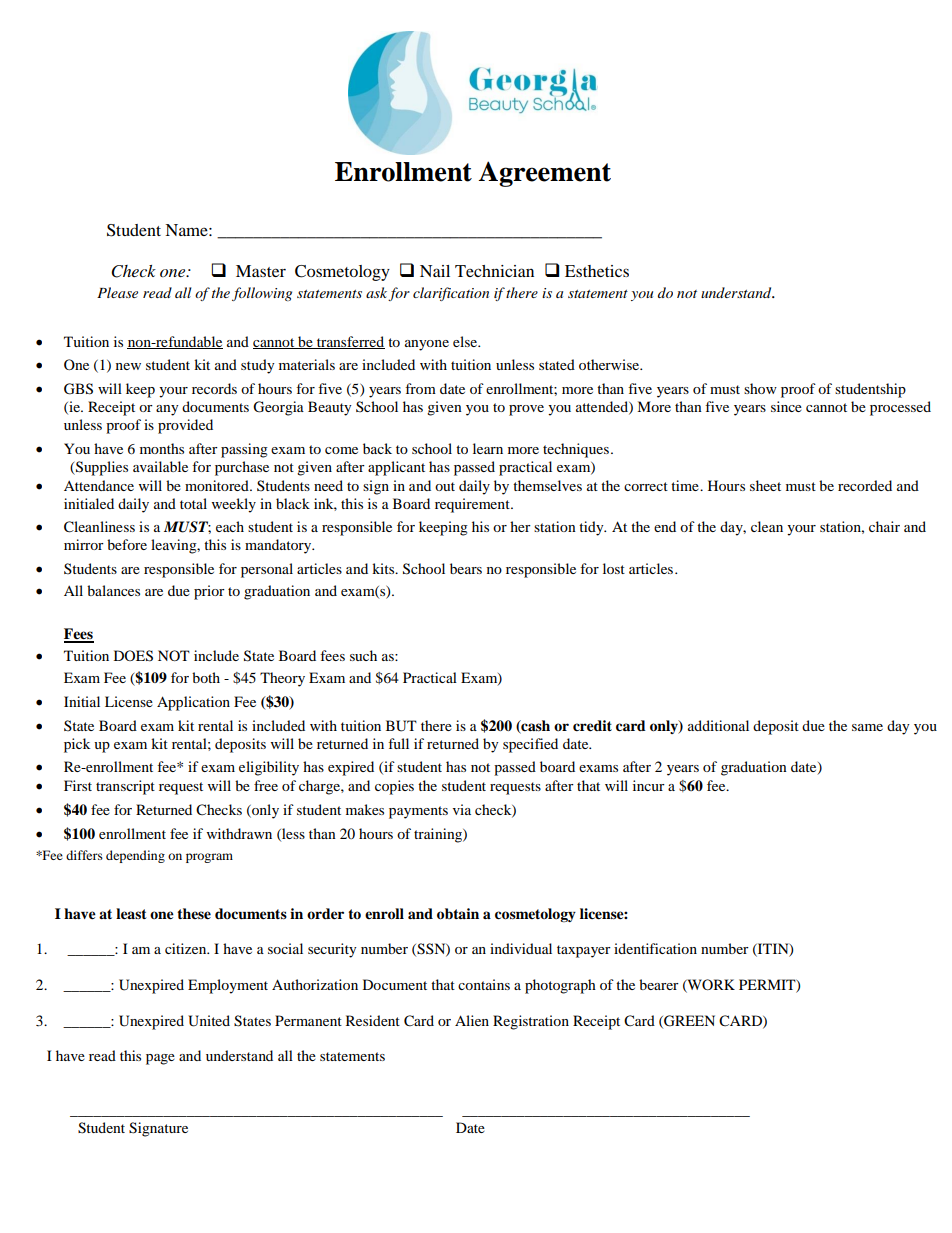  I want to click on Alien, so click(472, 1020).
